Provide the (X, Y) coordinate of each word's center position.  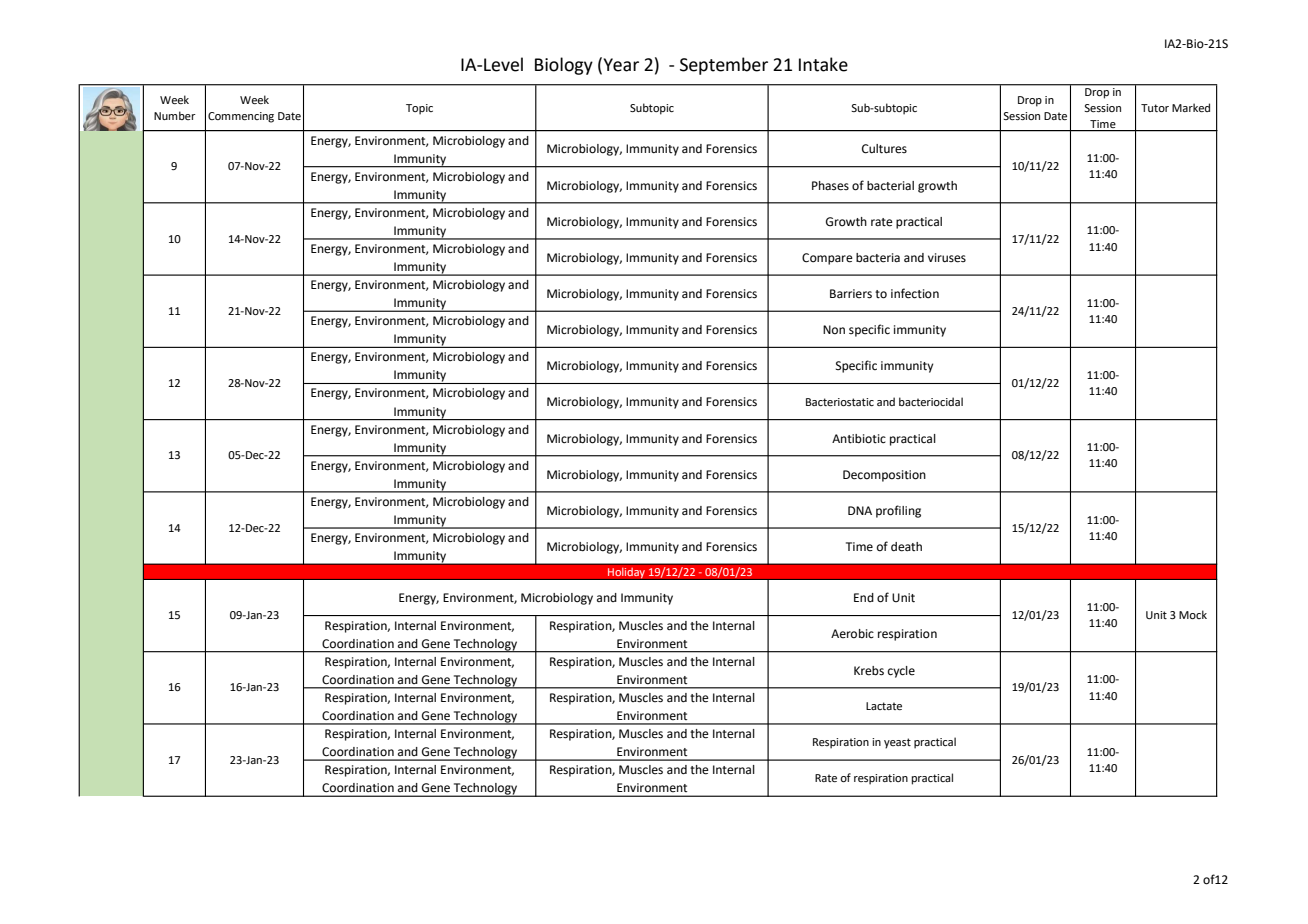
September (724, 66)
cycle (901, 672)
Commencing (241, 117)
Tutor (1155, 108)
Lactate (884, 706)
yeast (897, 743)
